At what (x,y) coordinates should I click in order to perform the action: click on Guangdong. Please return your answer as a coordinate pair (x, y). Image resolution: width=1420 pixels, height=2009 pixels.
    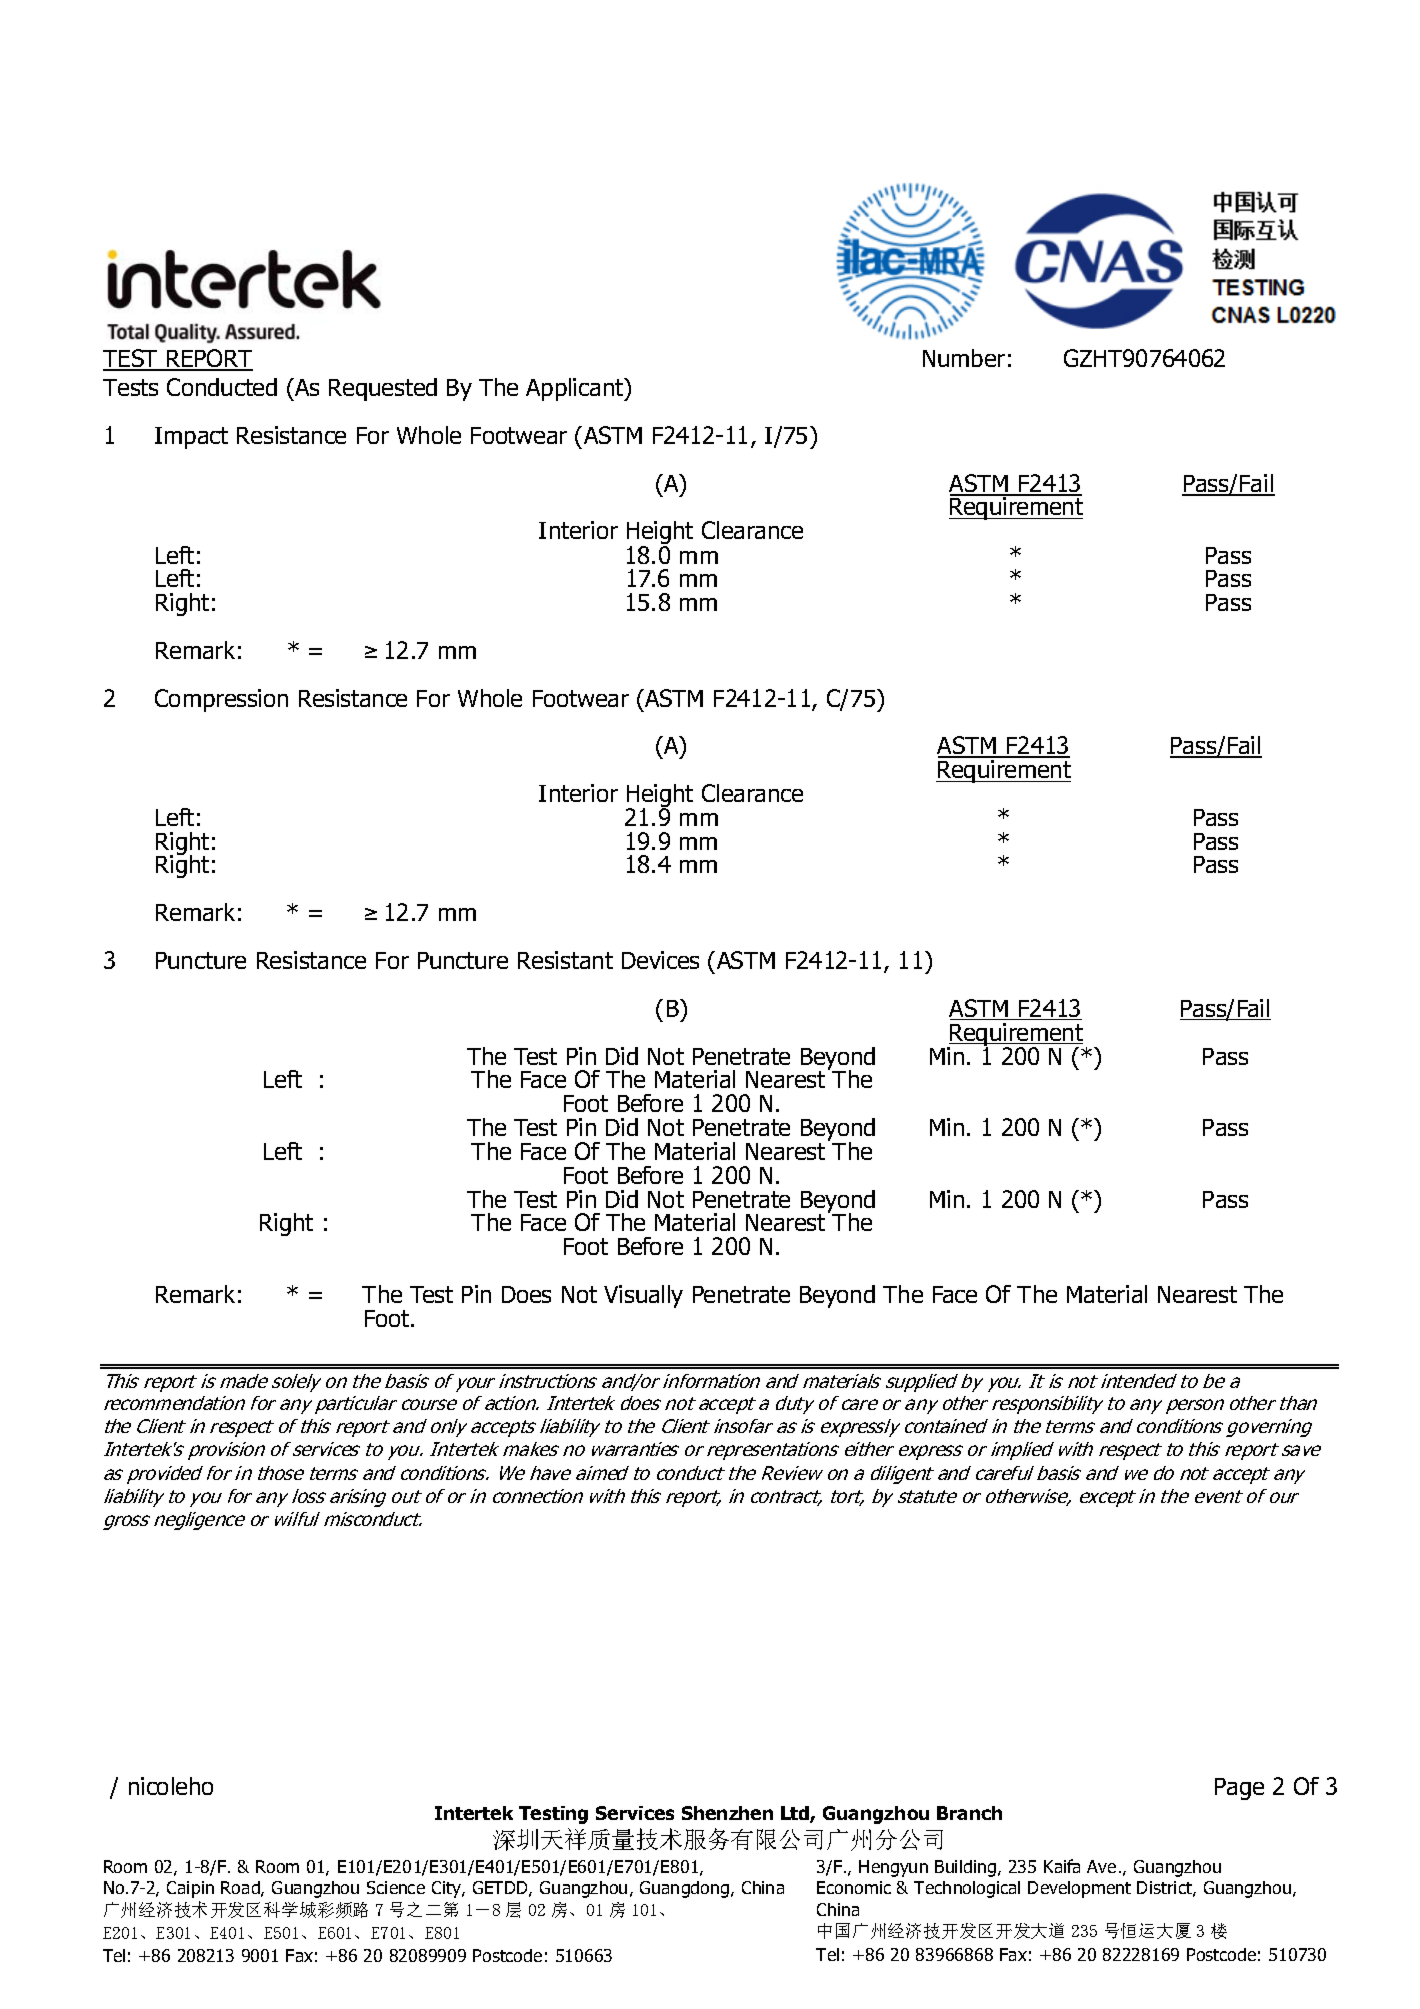
    Looking at the image, I should click on (684, 1889).
